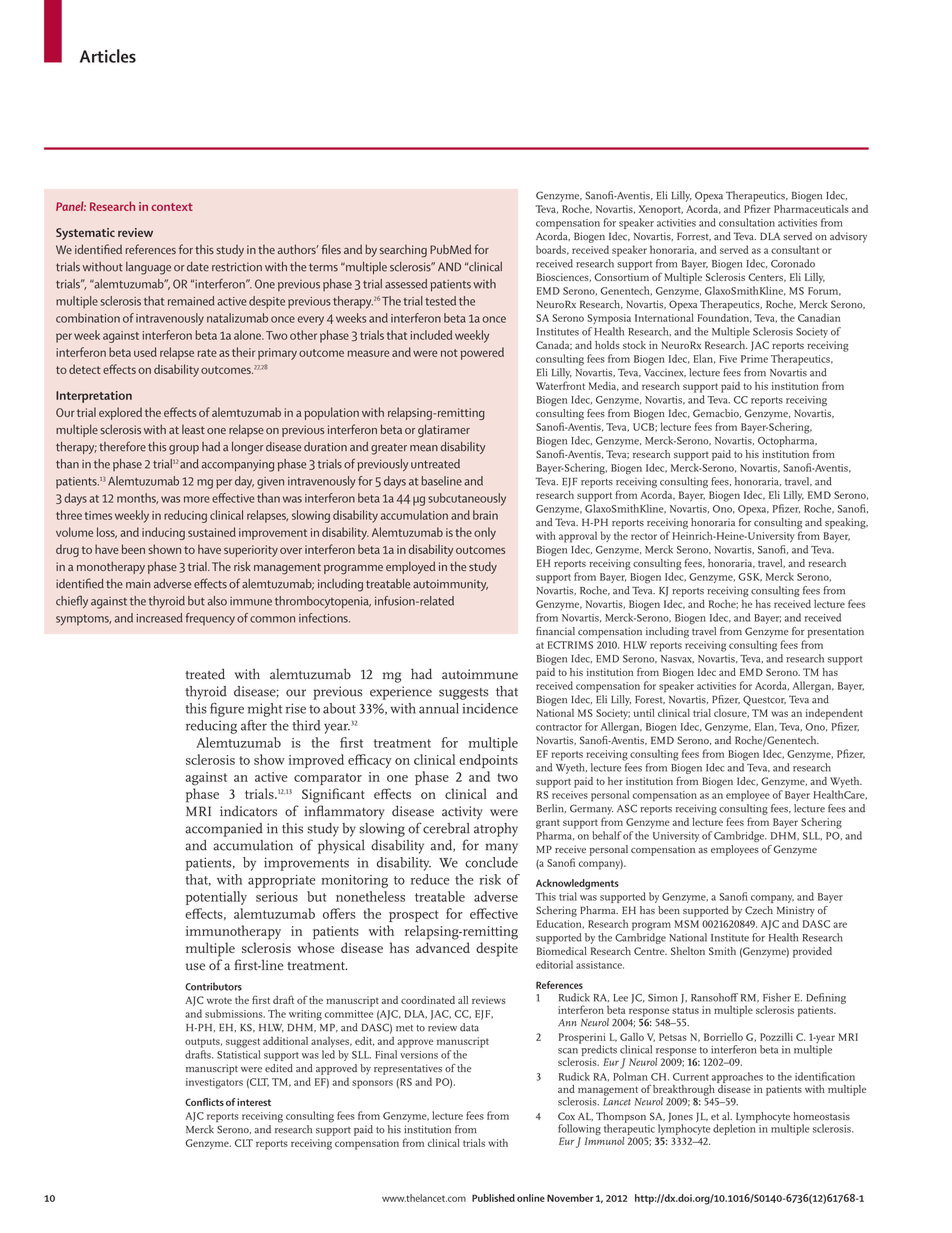 Image resolution: width=952 pixels, height=1233 pixels. Describe the element at coordinates (747, 222) in the screenshot. I see `consultation` at that location.
